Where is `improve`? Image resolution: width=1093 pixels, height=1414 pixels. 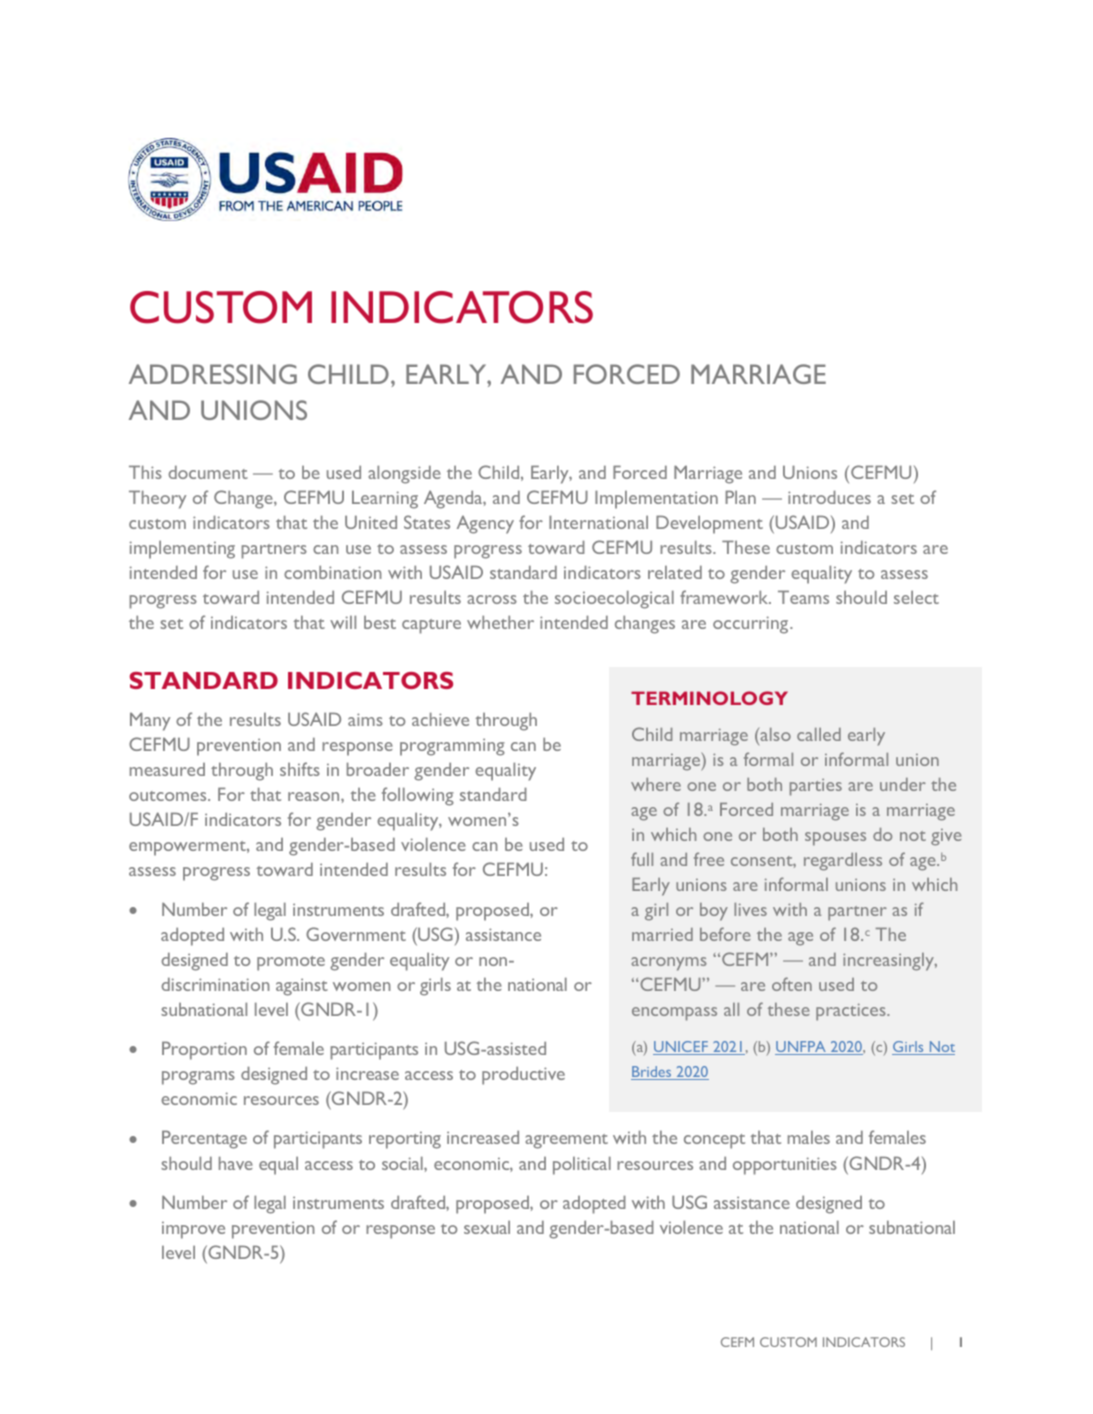 improve is located at coordinates (193, 1230).
